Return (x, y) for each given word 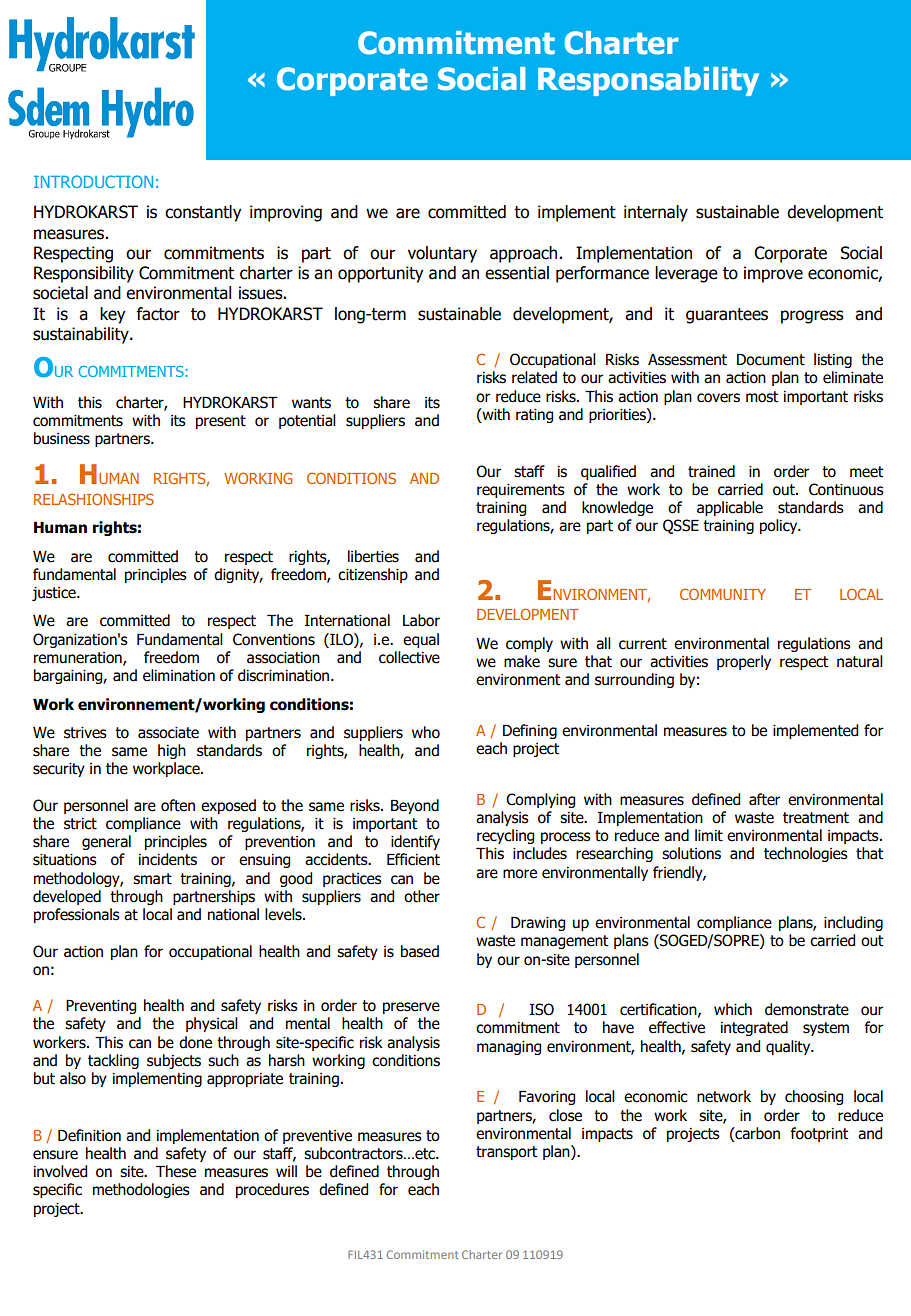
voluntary (442, 254)
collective (409, 657)
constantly (203, 213)
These (176, 1171)
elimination (179, 675)
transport (506, 1153)
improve (773, 274)
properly (744, 662)
